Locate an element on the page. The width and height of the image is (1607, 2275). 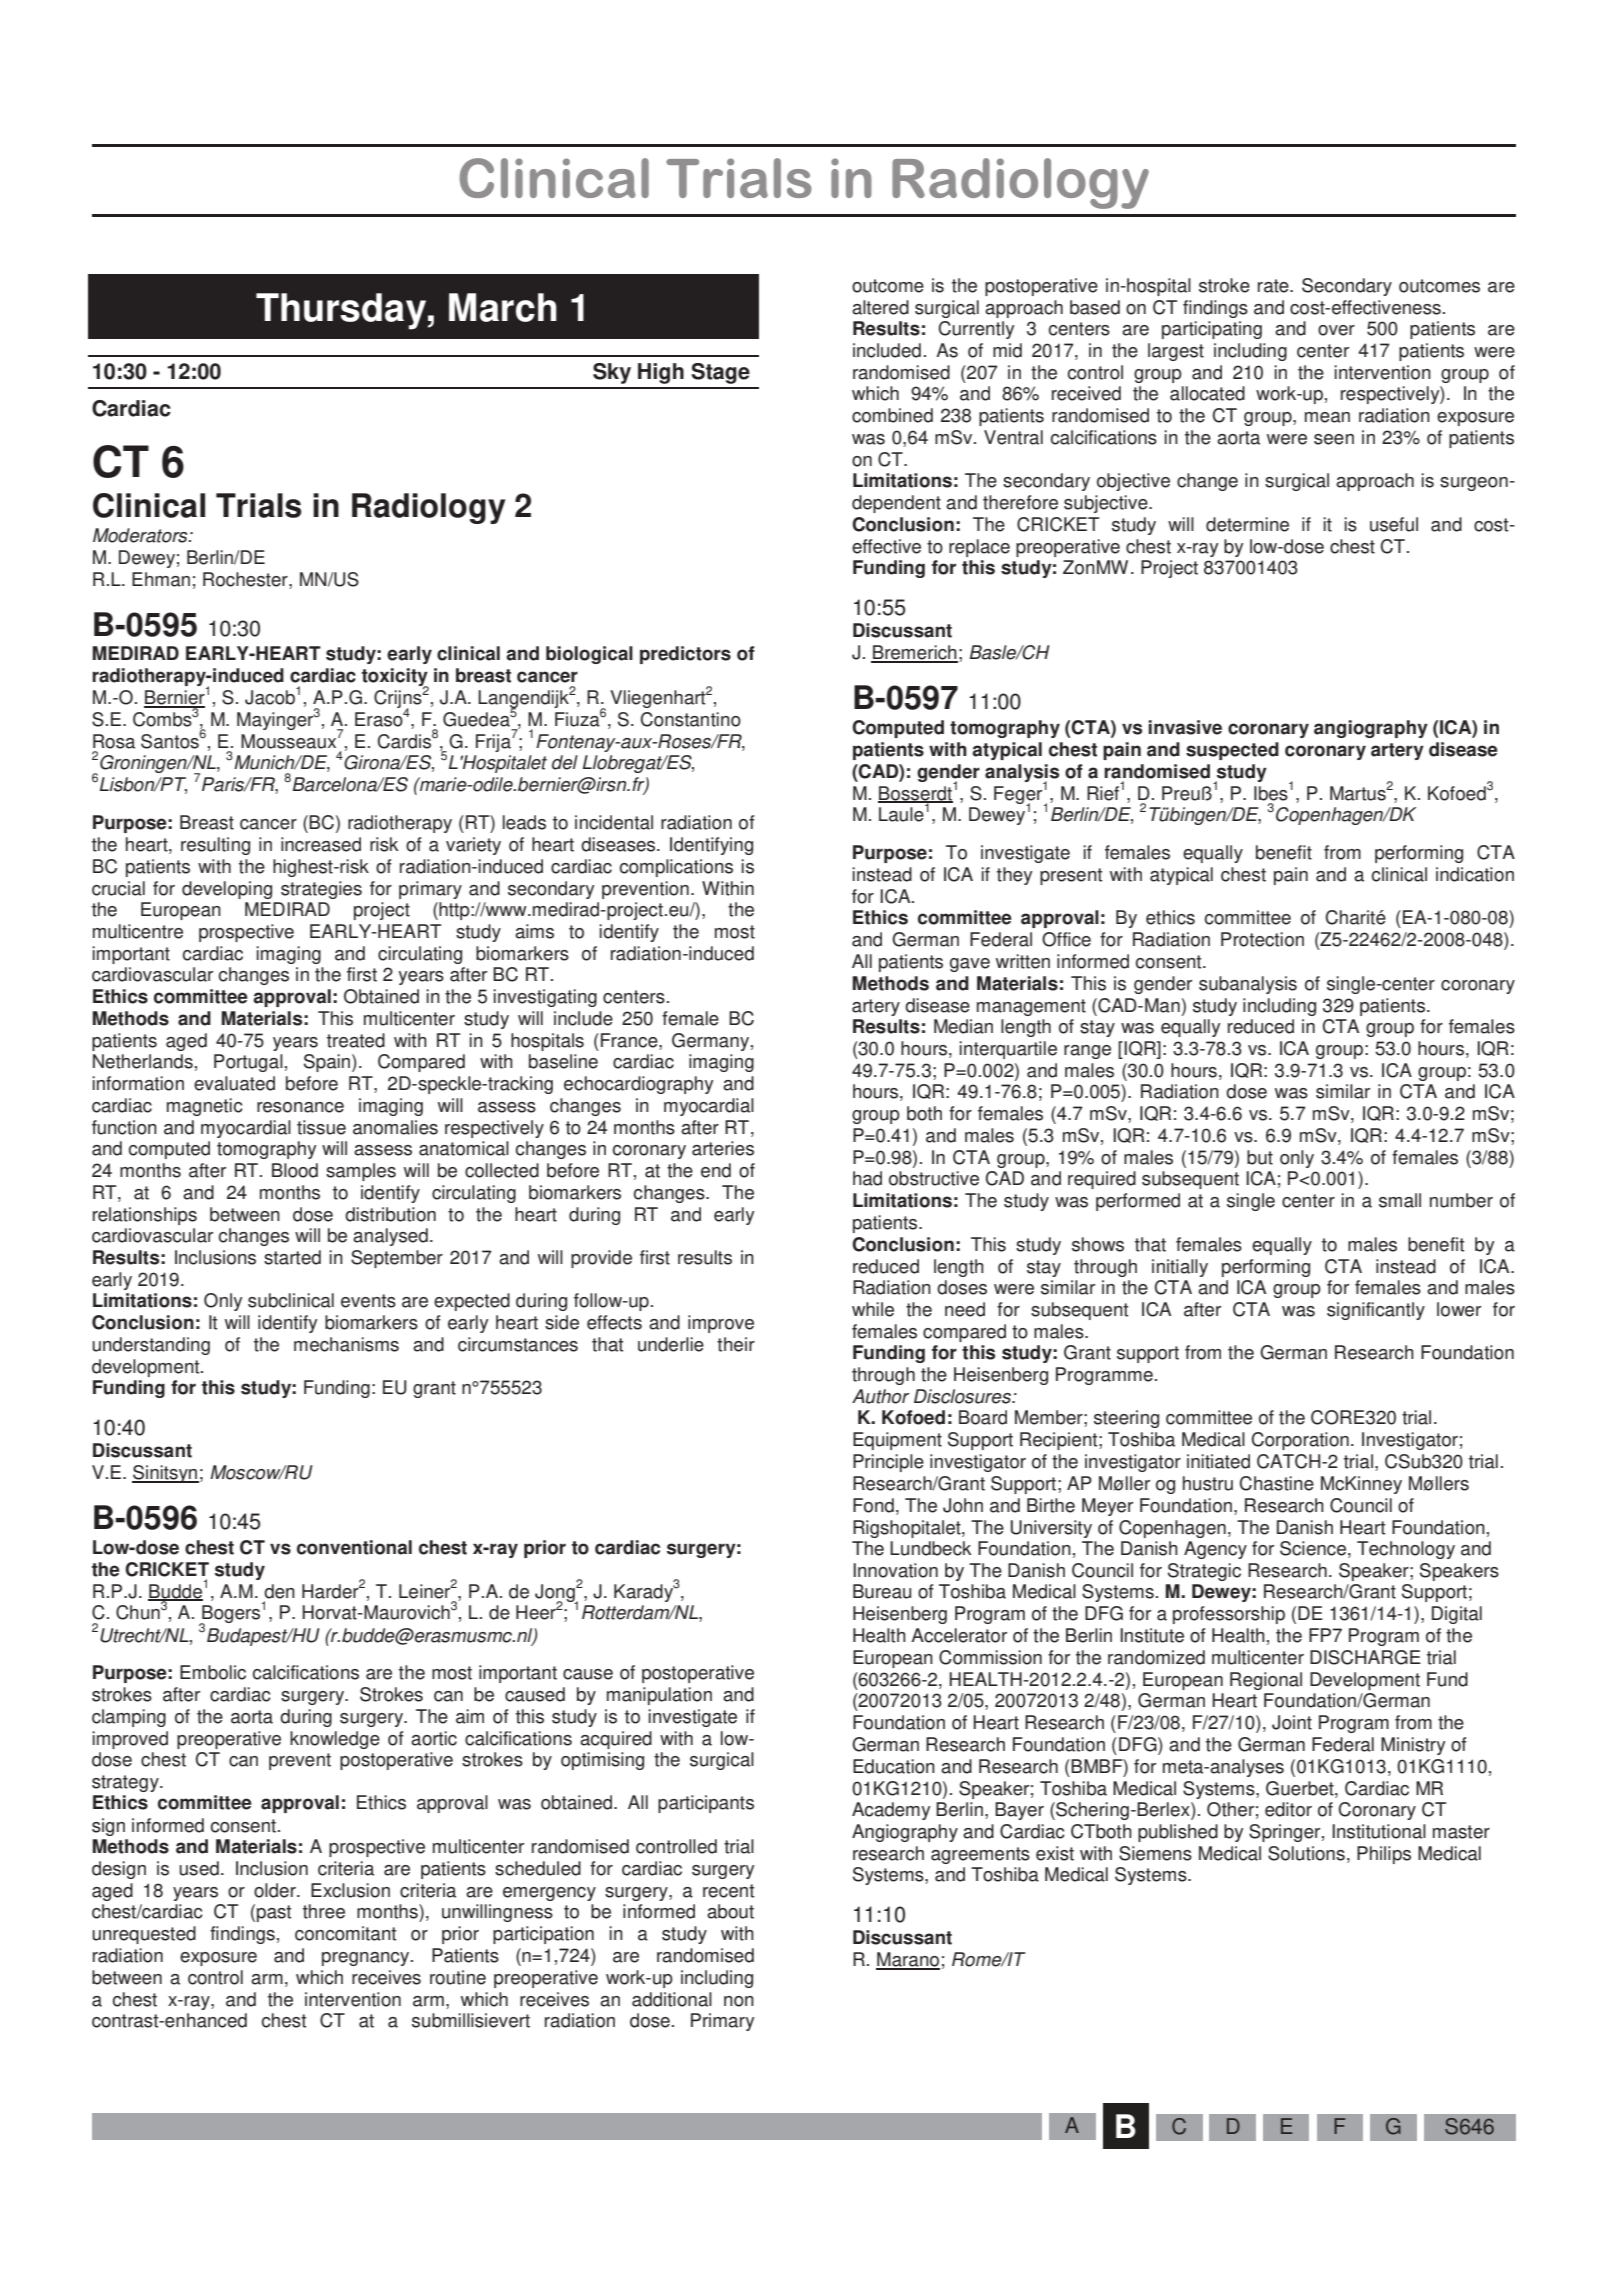
Stage is located at coordinates (720, 373).
